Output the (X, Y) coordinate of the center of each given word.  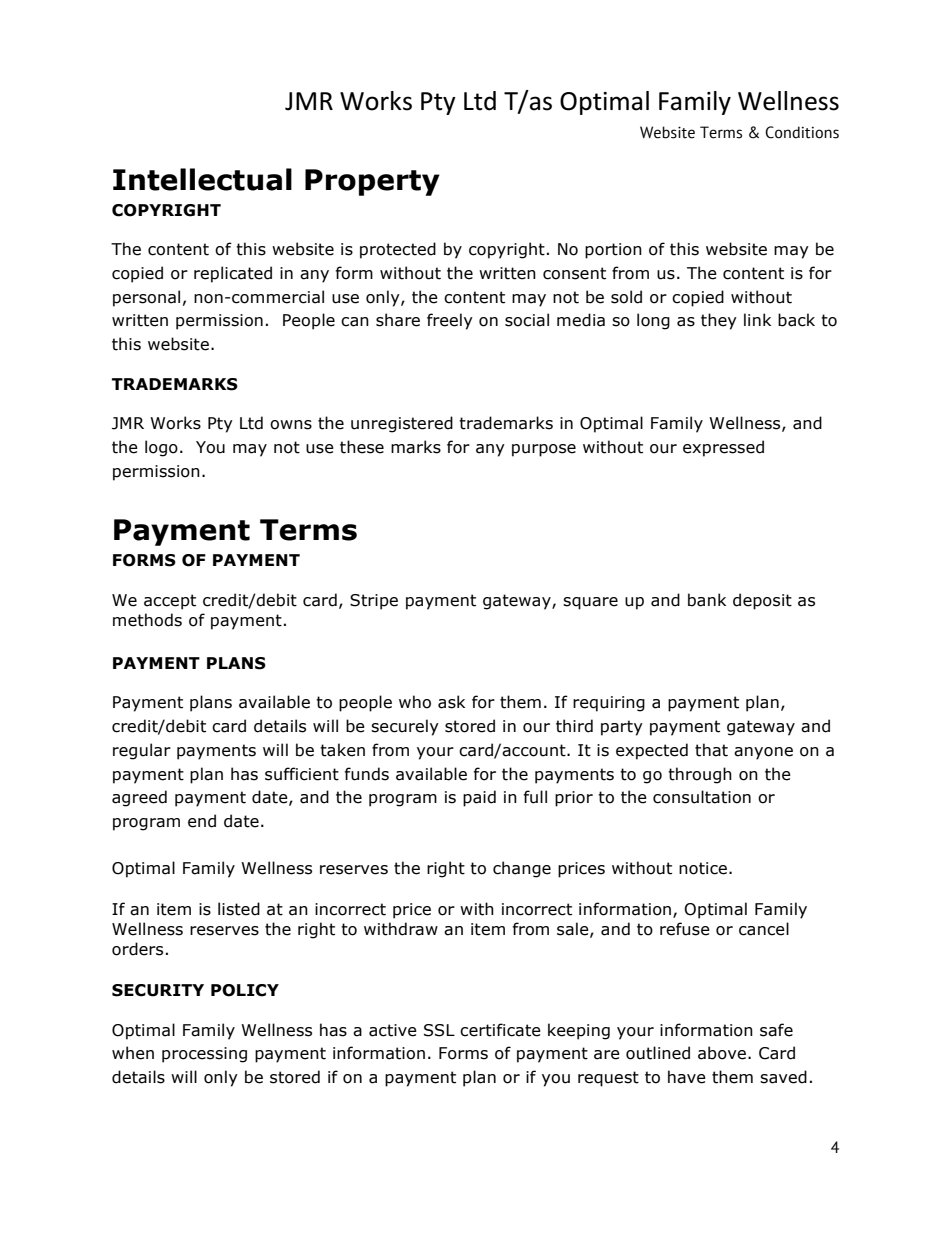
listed (239, 909)
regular (142, 751)
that (711, 750)
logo (161, 448)
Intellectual (202, 179)
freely (450, 321)
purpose (544, 450)
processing (204, 1055)
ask (451, 702)
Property (372, 182)
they (719, 321)
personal (146, 298)
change (522, 869)
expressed (723, 448)
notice (703, 868)
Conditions (802, 132)
